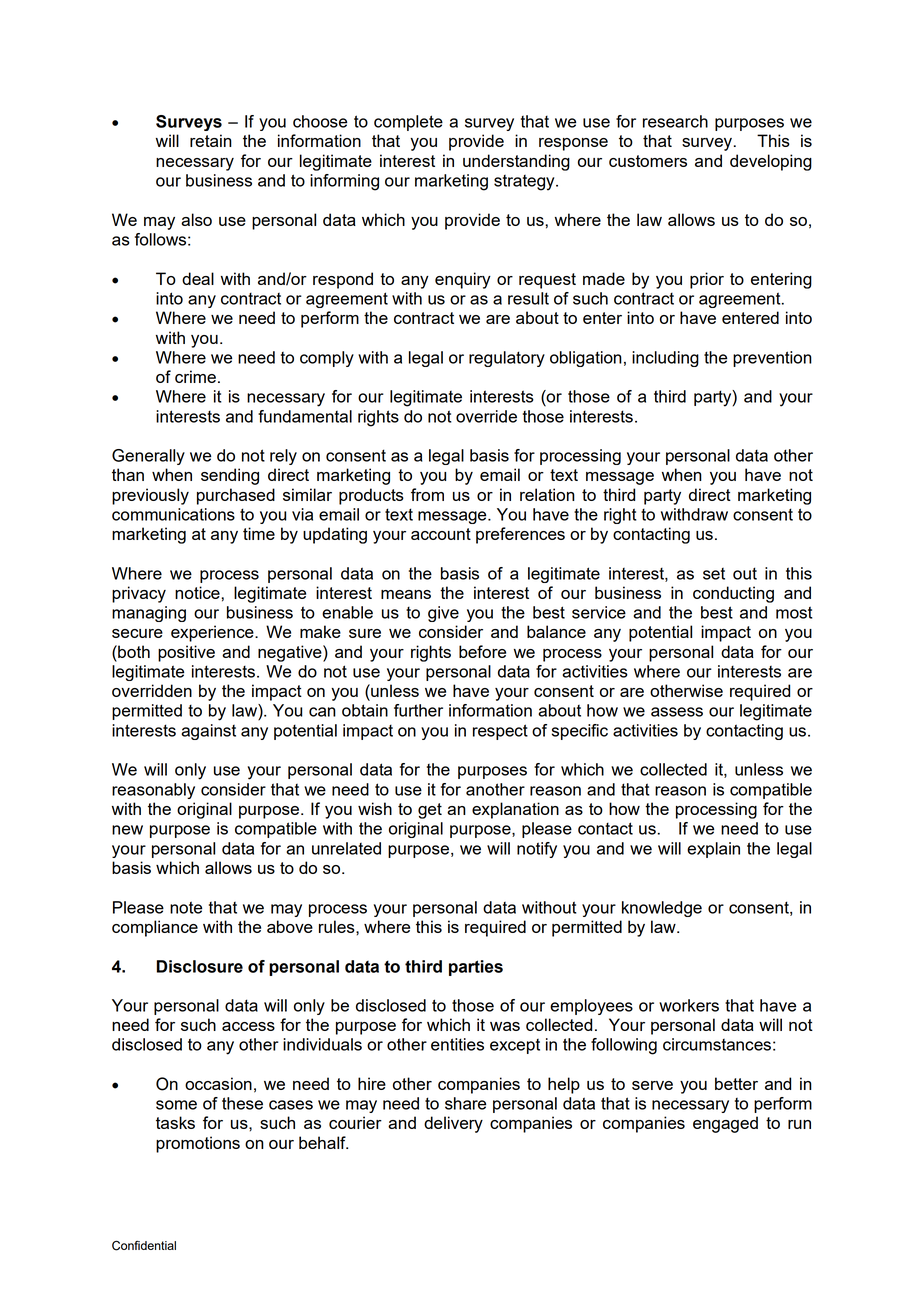  I want to click on developing, so click(771, 162).
